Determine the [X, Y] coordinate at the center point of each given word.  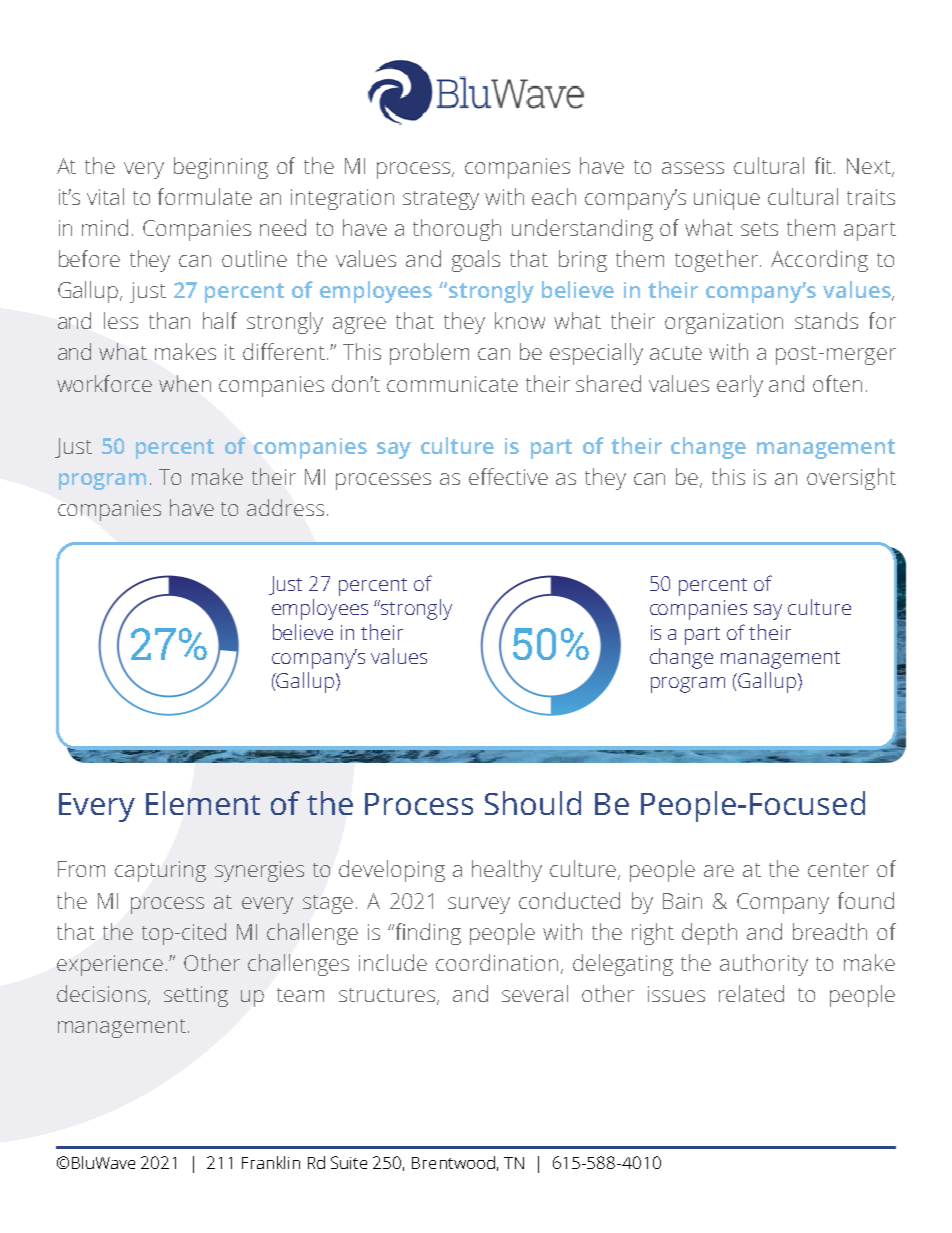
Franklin [271, 1162]
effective [508, 476]
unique [727, 199]
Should [533, 803]
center [838, 870]
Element [203, 803]
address [285, 507]
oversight [851, 479]
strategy [441, 200]
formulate [205, 196]
